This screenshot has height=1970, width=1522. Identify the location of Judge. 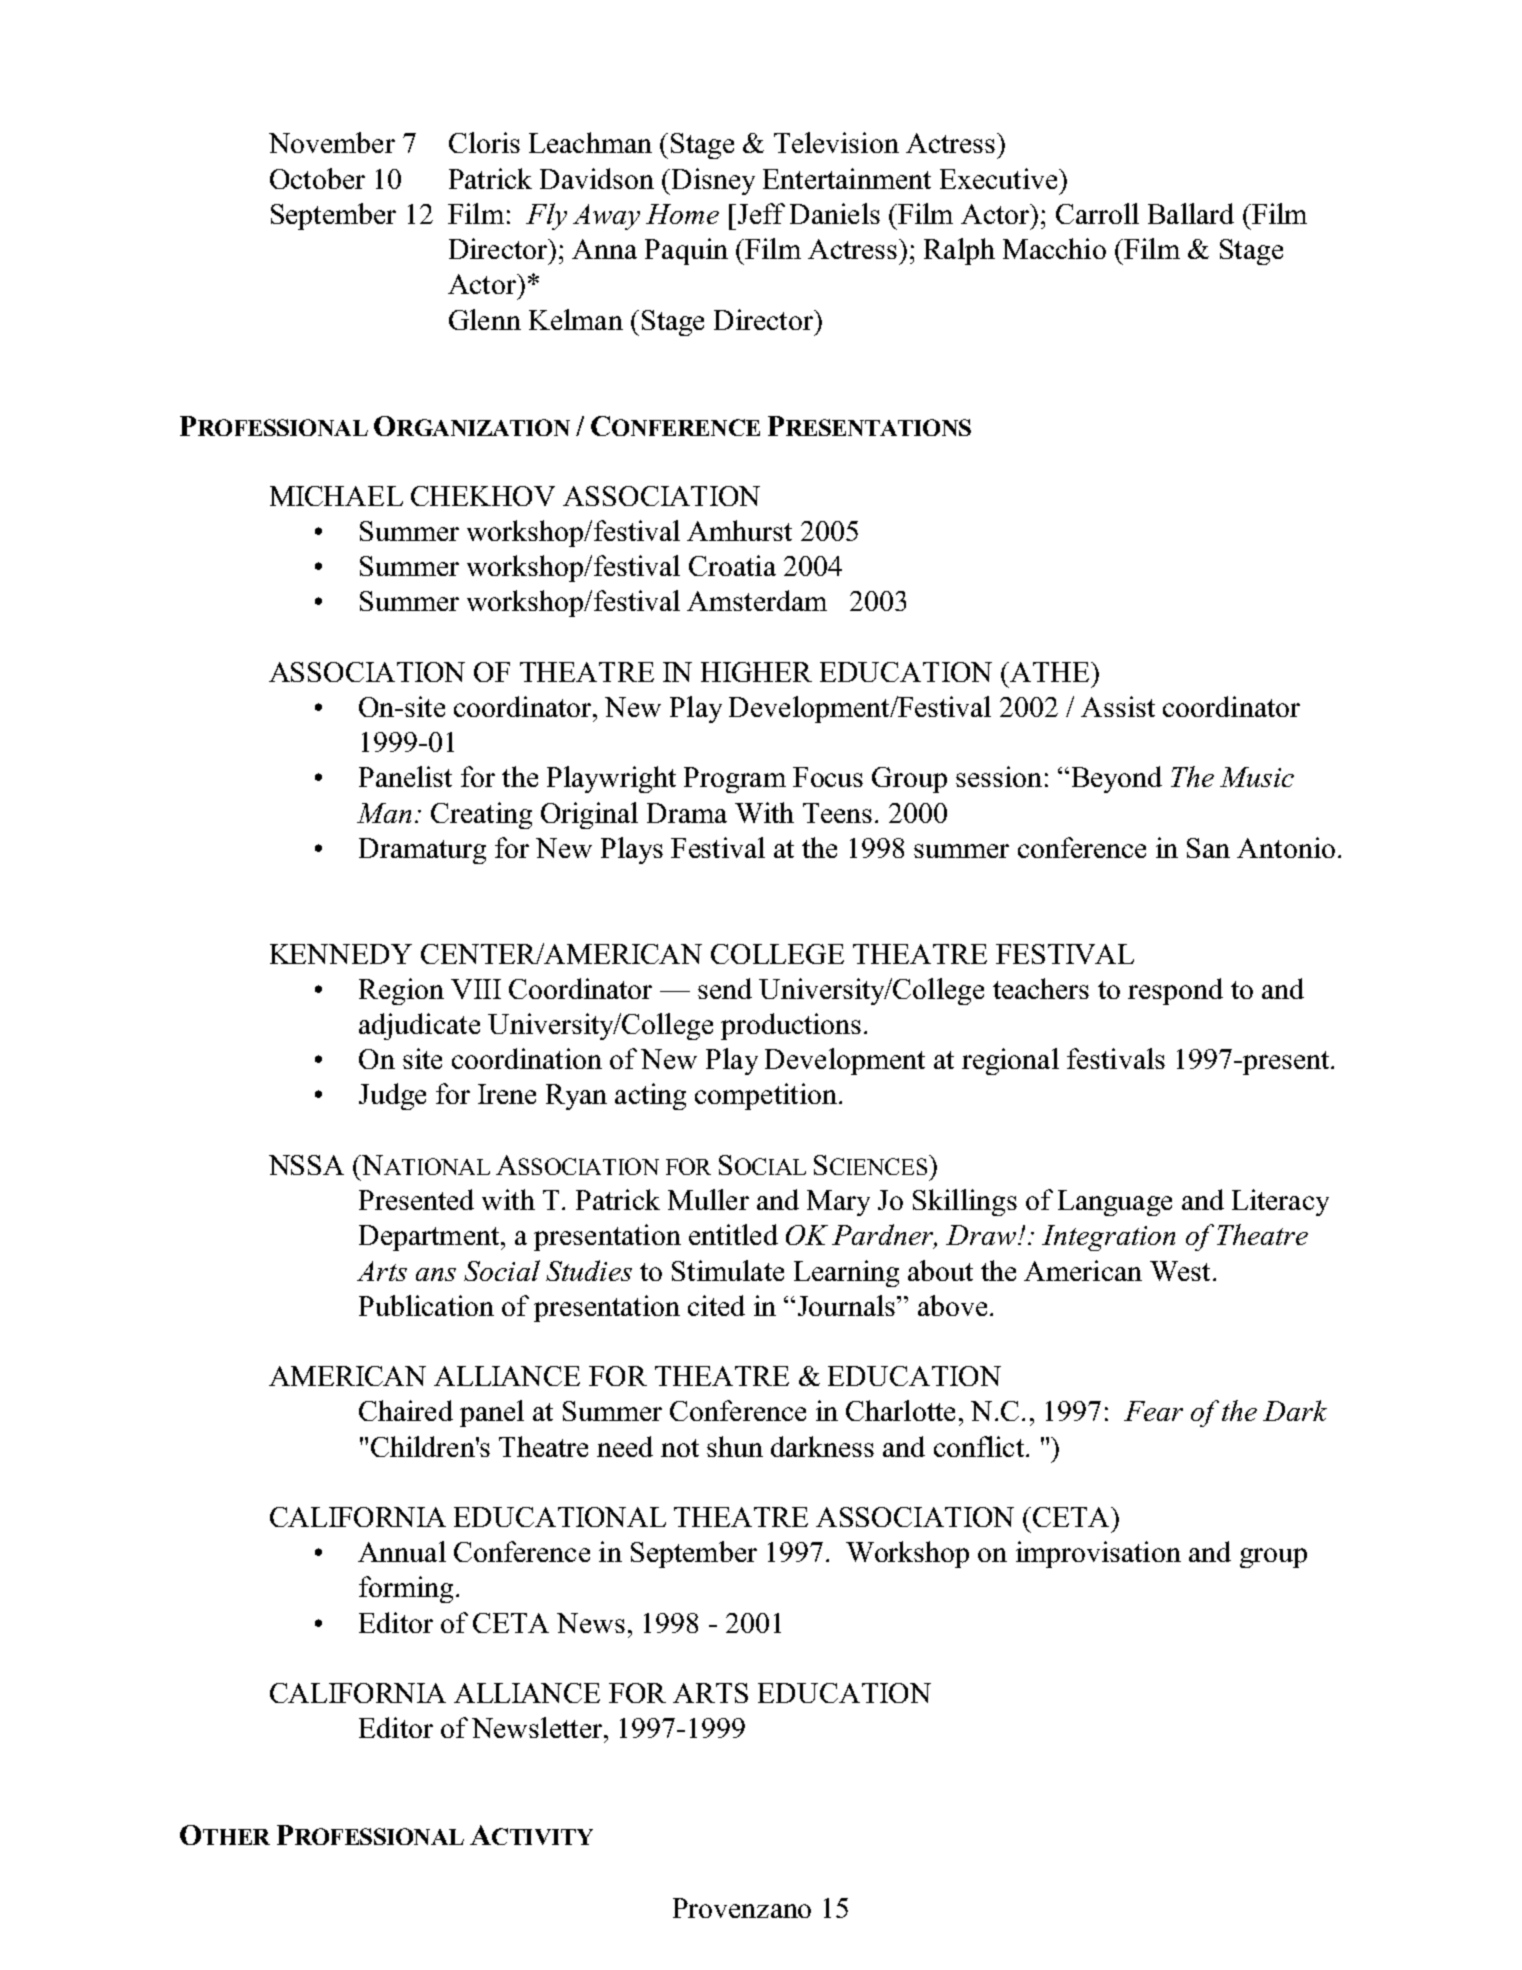
(392, 1096).
